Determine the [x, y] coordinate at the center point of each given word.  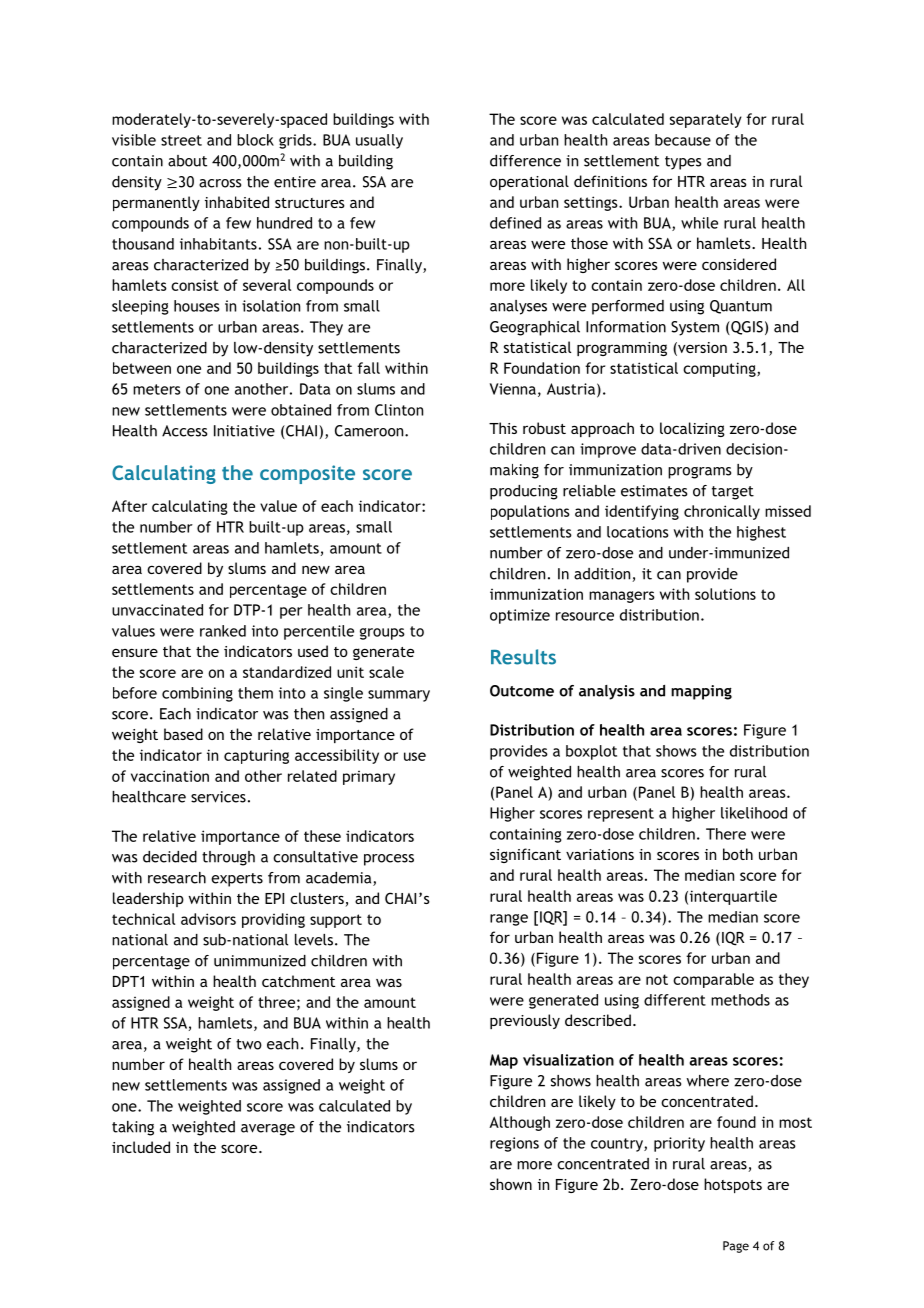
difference [525, 161]
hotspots [733, 1185]
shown [511, 1184]
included [141, 1147]
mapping [701, 692]
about [187, 161]
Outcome [522, 691]
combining [197, 694]
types [683, 163]
